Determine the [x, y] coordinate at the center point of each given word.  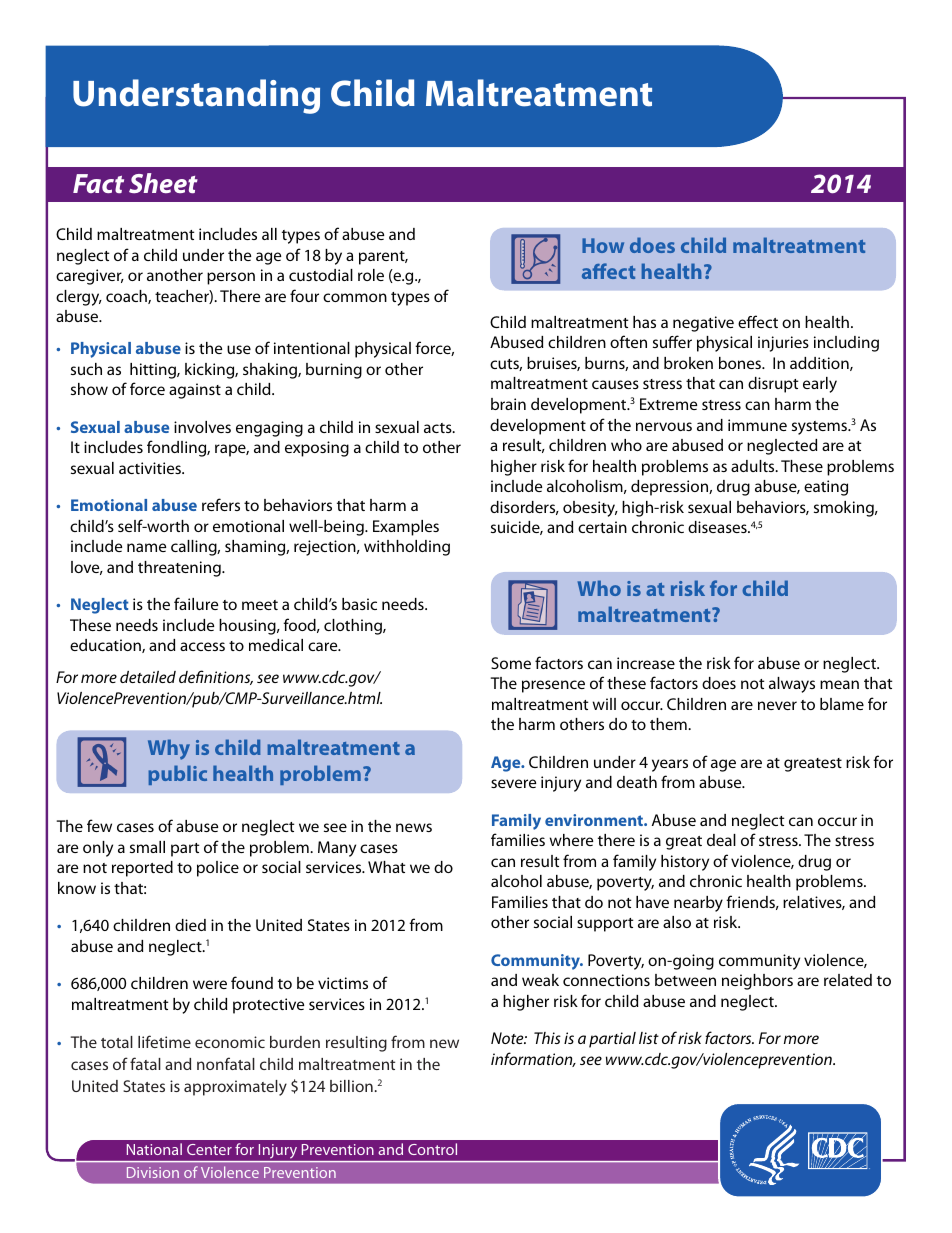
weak [540, 980]
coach [127, 297]
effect [758, 321]
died [190, 925]
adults [754, 466]
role [371, 275]
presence [553, 686]
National [154, 1149]
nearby [698, 904]
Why [169, 749]
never [777, 705]
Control [432, 1149]
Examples [406, 528]
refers [221, 504]
